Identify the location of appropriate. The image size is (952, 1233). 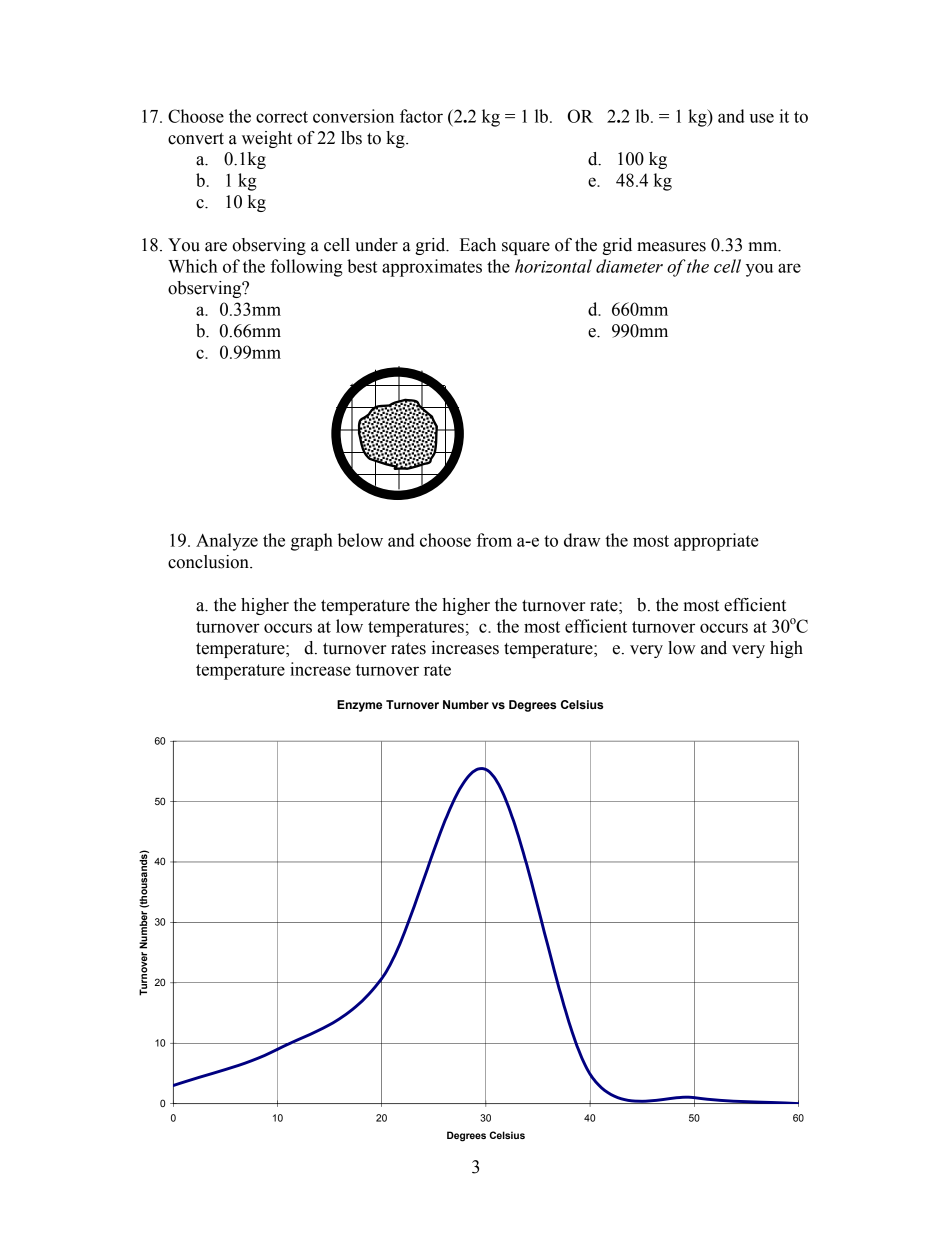
(716, 542).
